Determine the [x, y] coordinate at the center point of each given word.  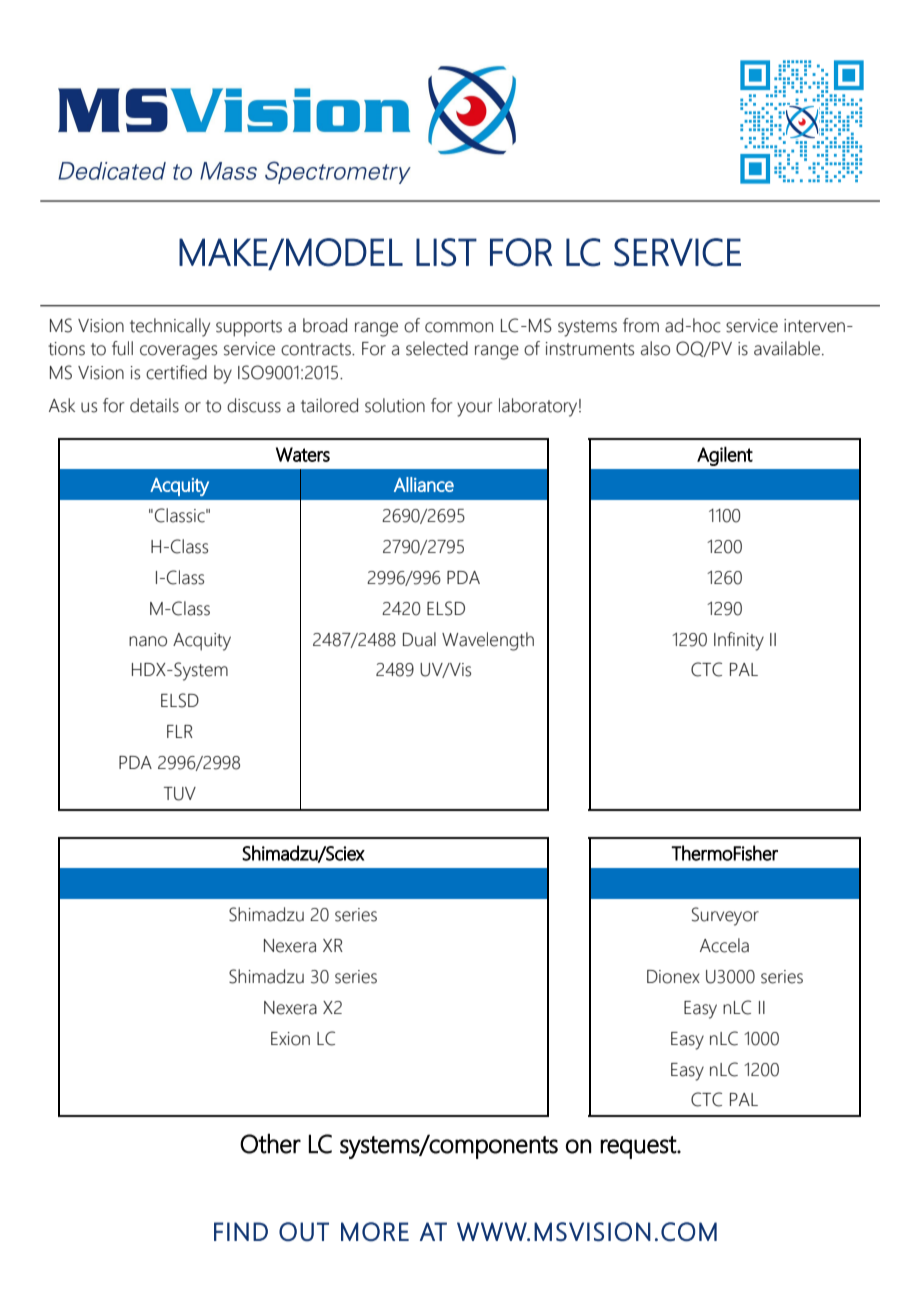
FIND [241, 1231]
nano [148, 641]
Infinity [739, 641]
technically [170, 327]
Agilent [725, 456]
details [154, 405]
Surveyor [725, 916]
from [641, 325]
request [639, 1147]
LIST [446, 252]
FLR [180, 731]
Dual [419, 639]
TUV [180, 794]
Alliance [424, 484]
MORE [375, 1232]
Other [270, 1143]
